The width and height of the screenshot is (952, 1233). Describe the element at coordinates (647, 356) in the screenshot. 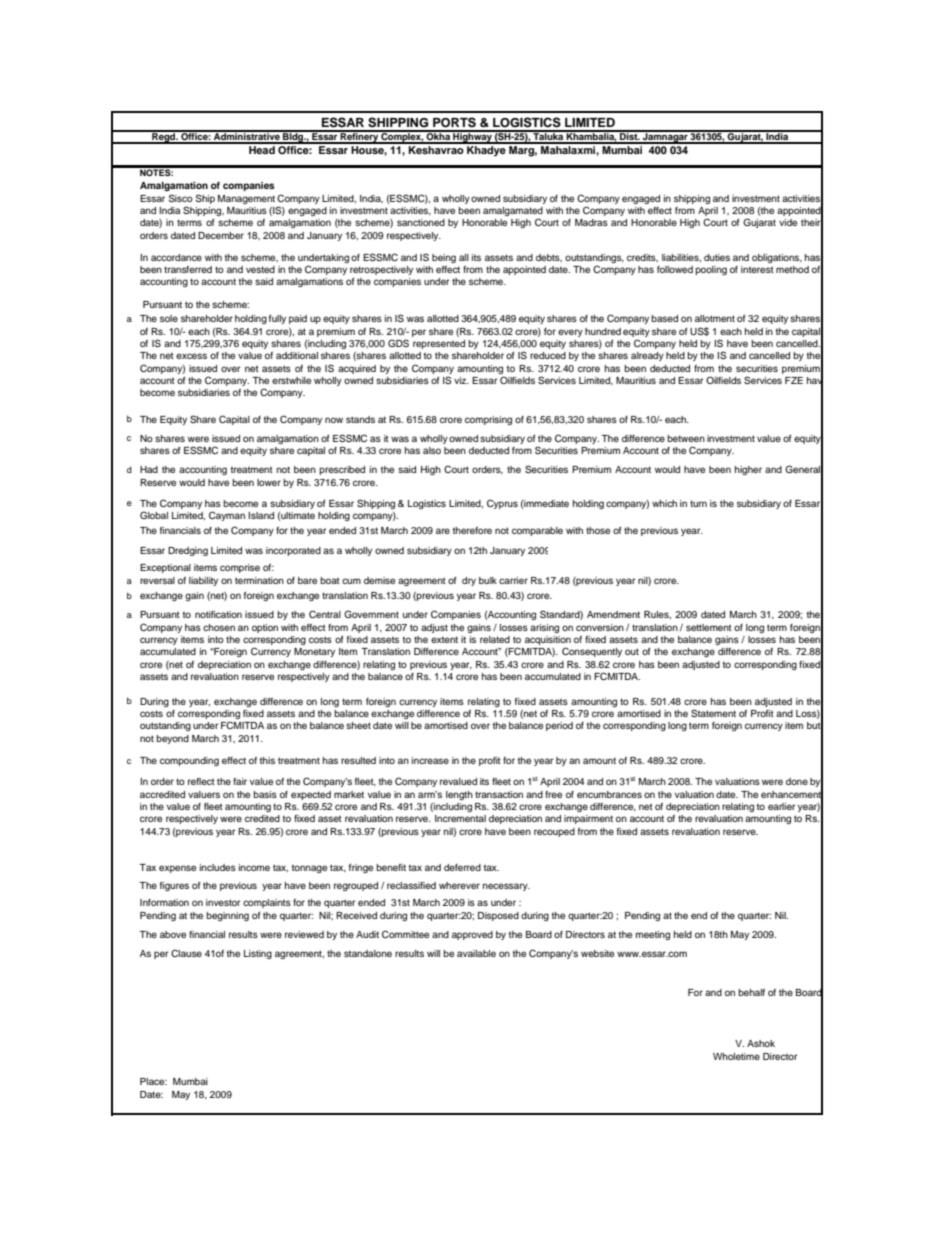

I see `already` at that location.
